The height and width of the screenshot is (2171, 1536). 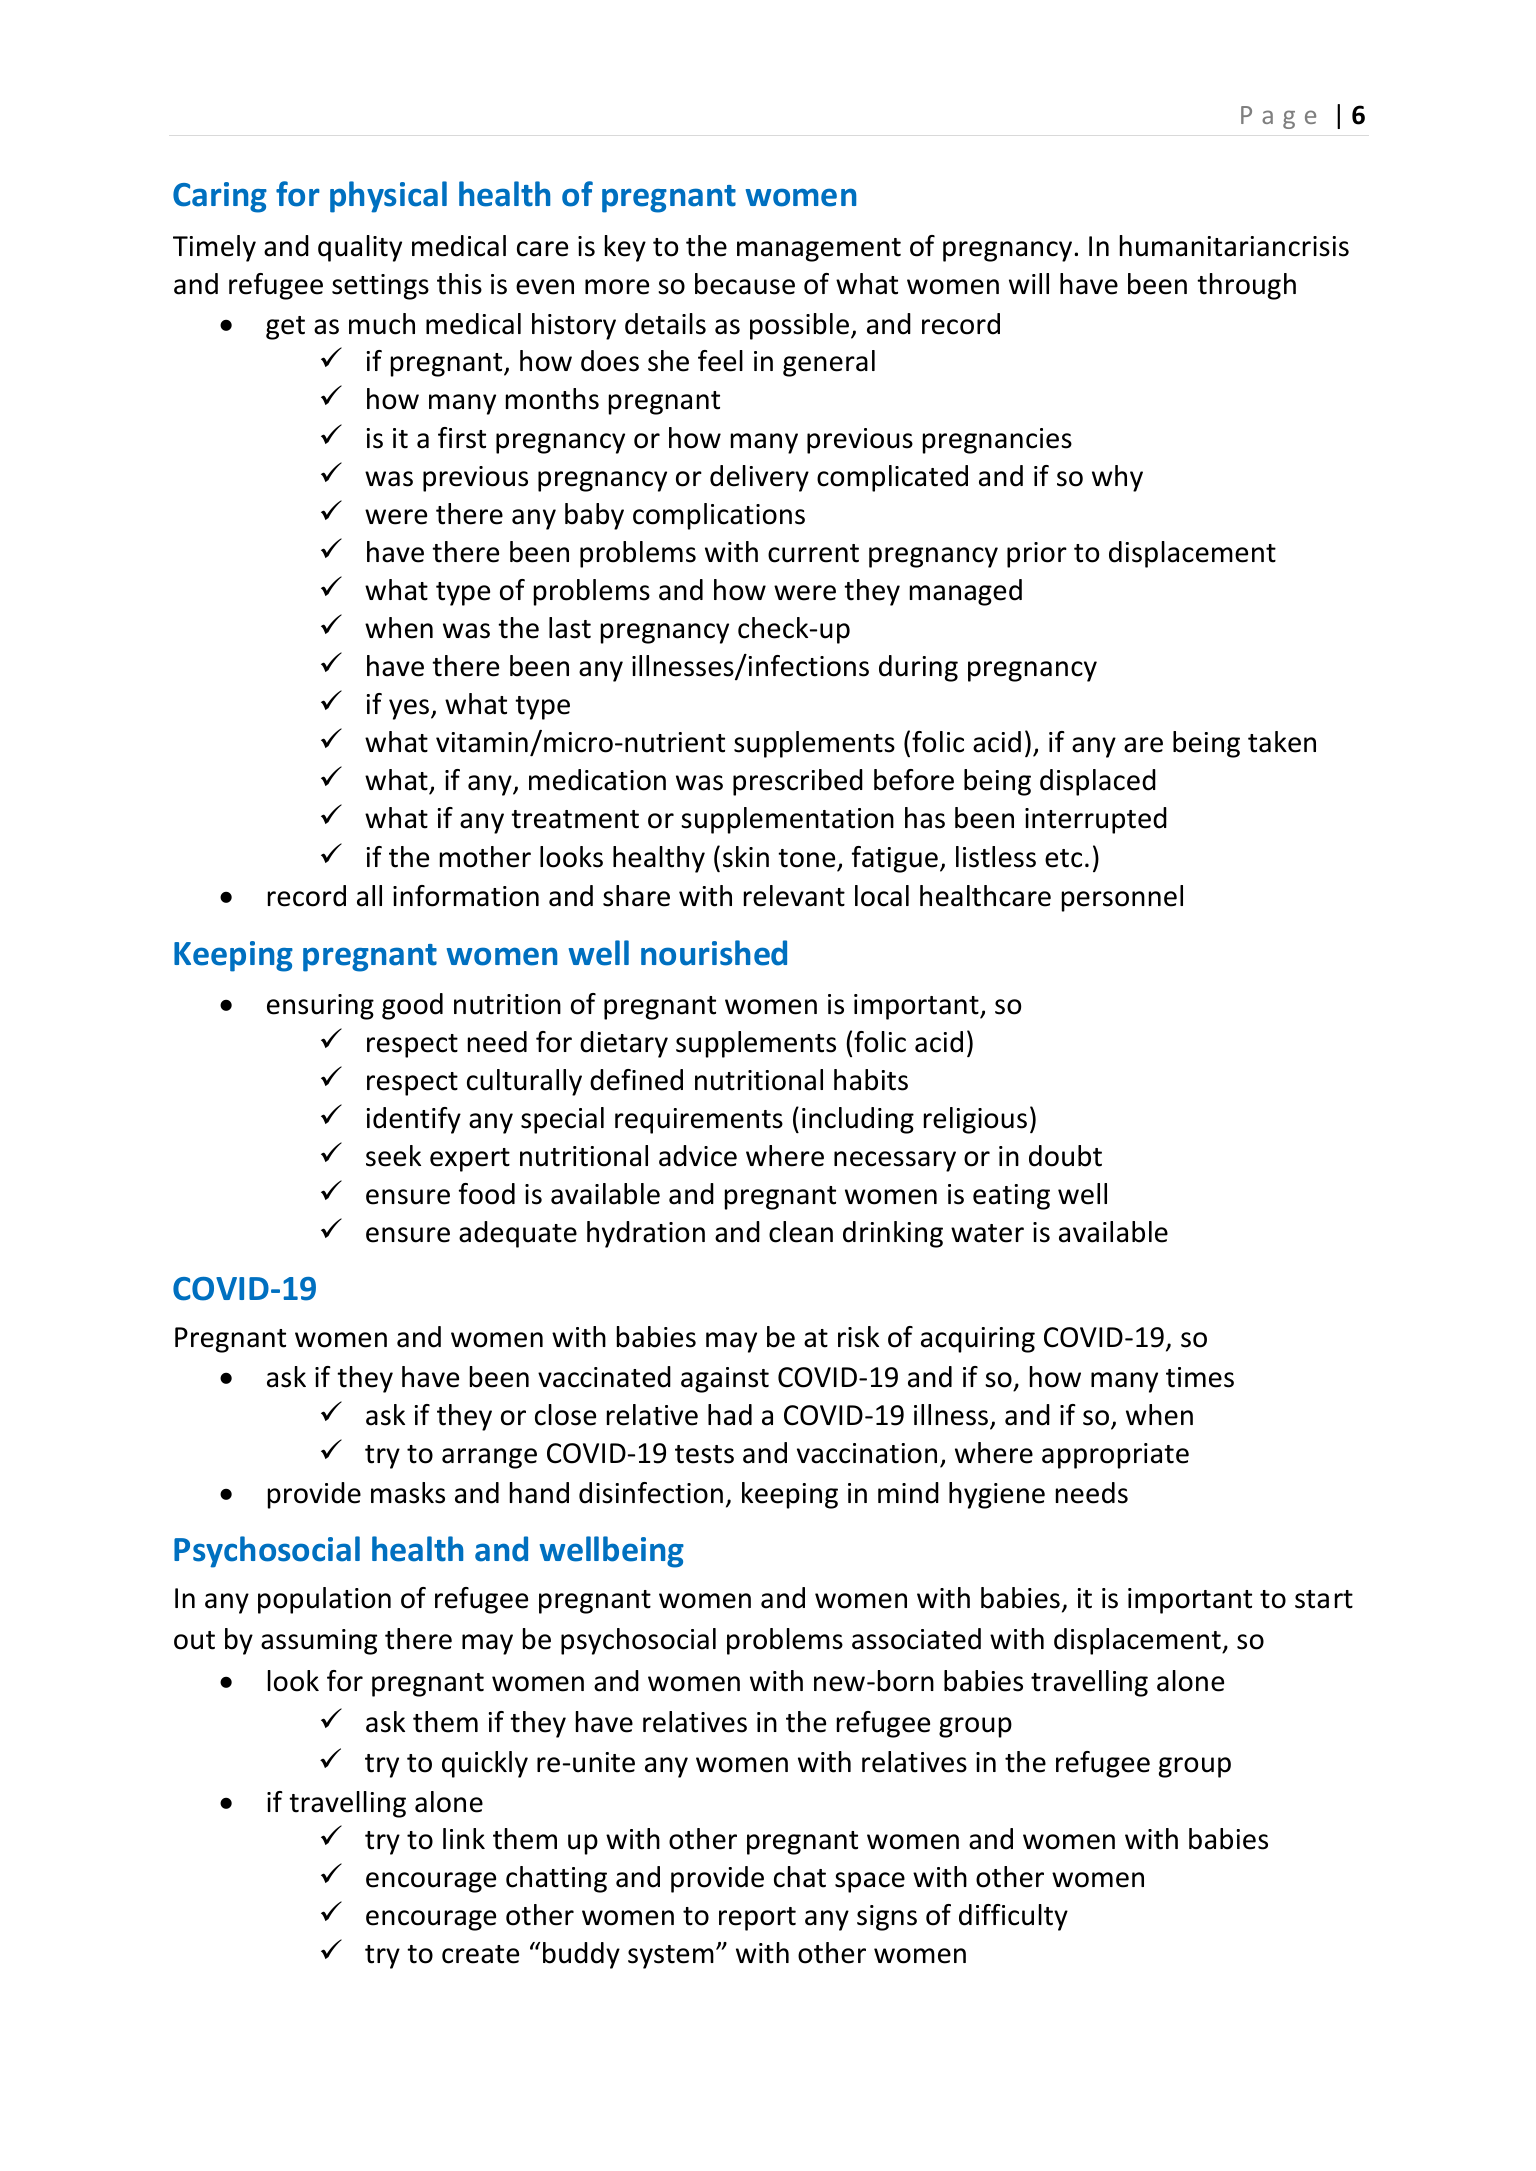 I want to click on yes, so click(x=410, y=709).
